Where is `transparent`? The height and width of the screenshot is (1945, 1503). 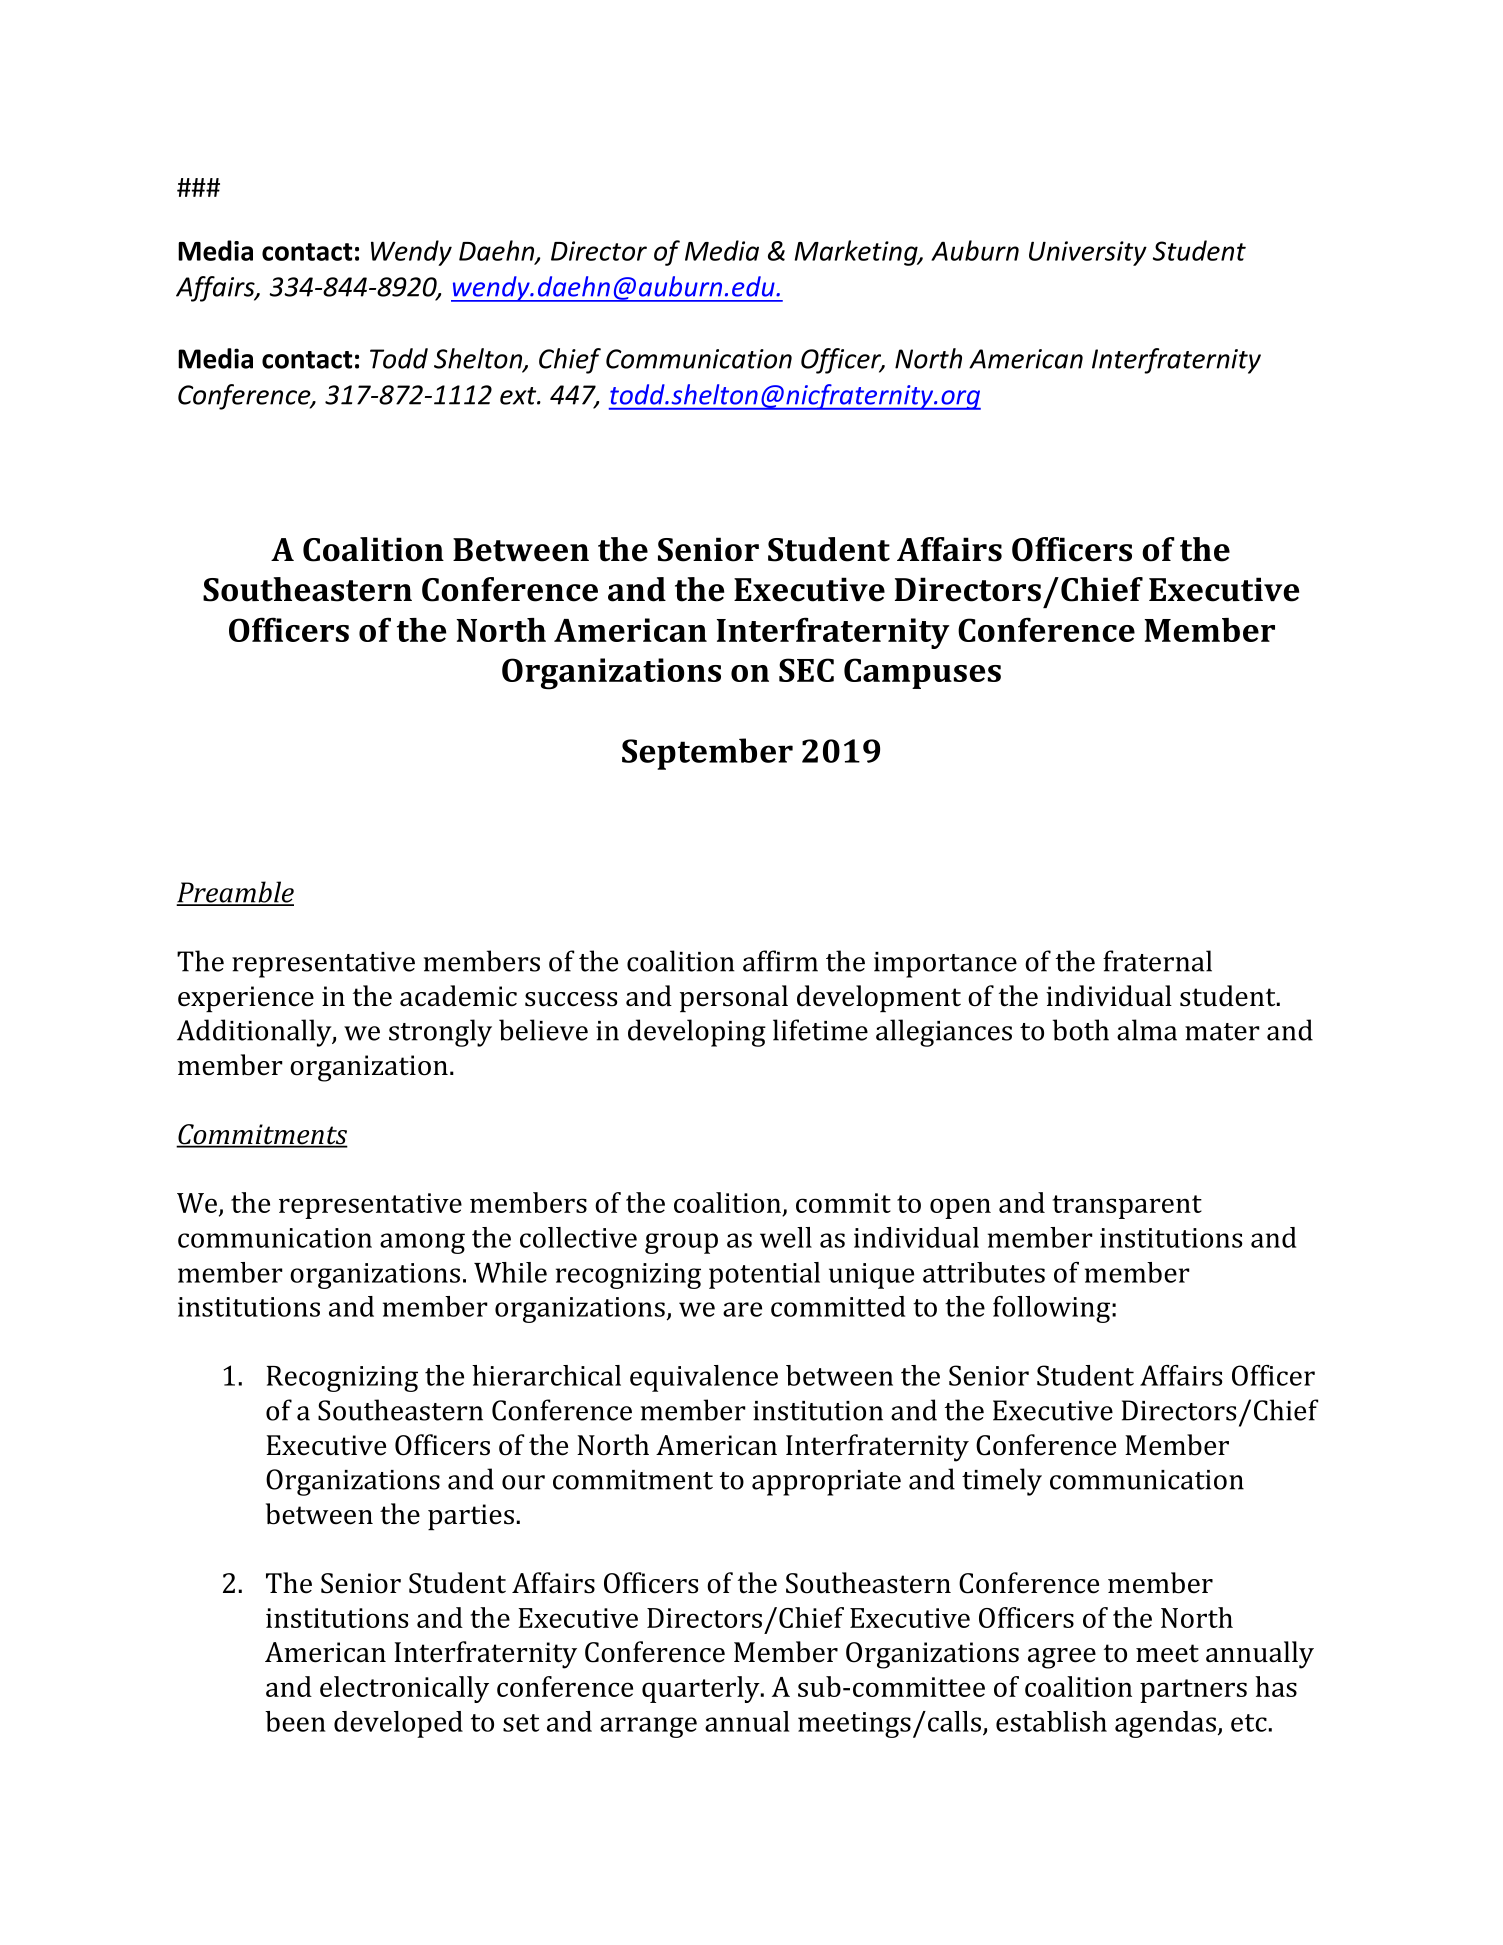
transparent is located at coordinates (1127, 1207).
